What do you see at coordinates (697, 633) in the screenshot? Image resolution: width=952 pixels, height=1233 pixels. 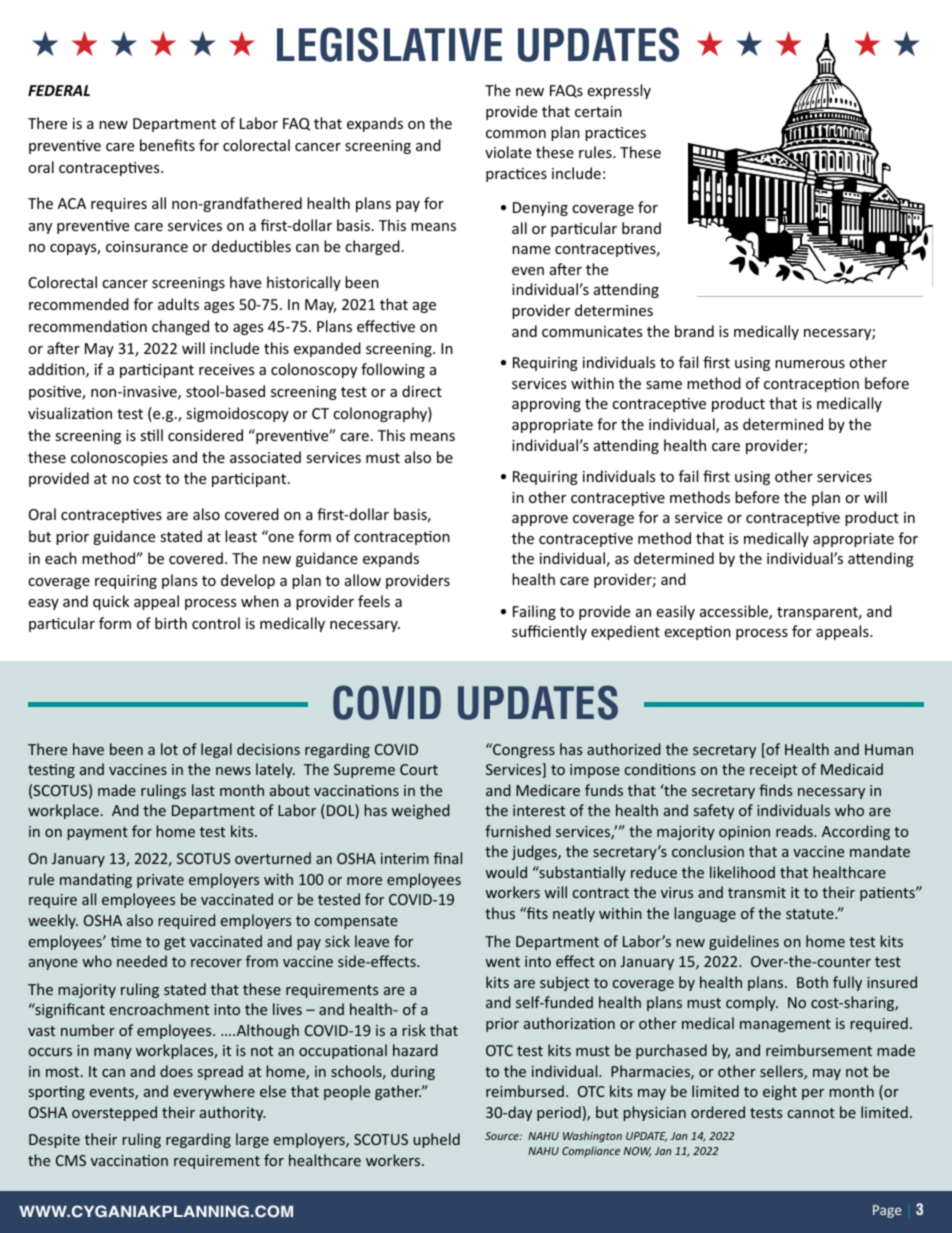 I see `exception` at bounding box center [697, 633].
